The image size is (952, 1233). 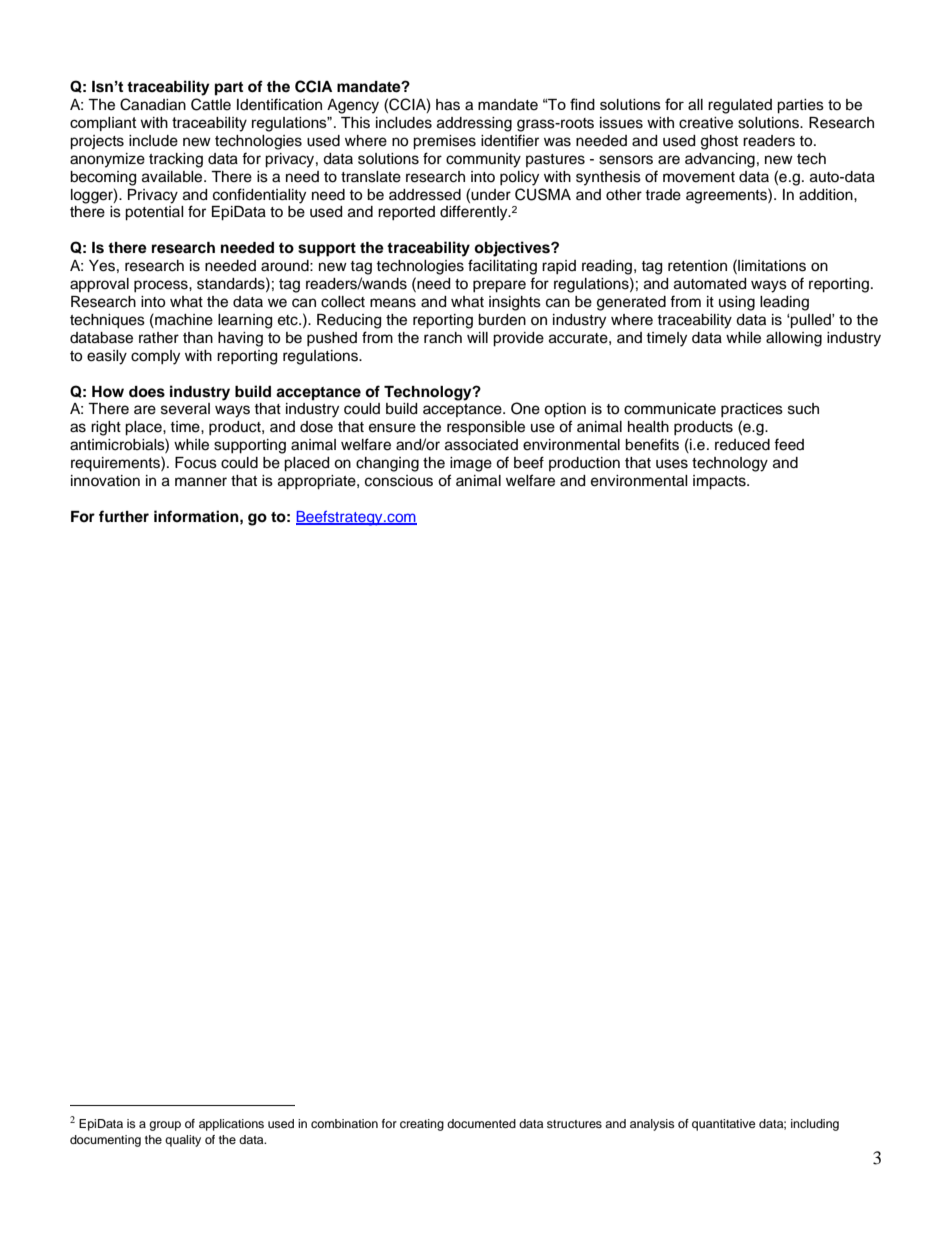 What do you see at coordinates (165, 1126) in the image?
I see `group` at bounding box center [165, 1126].
